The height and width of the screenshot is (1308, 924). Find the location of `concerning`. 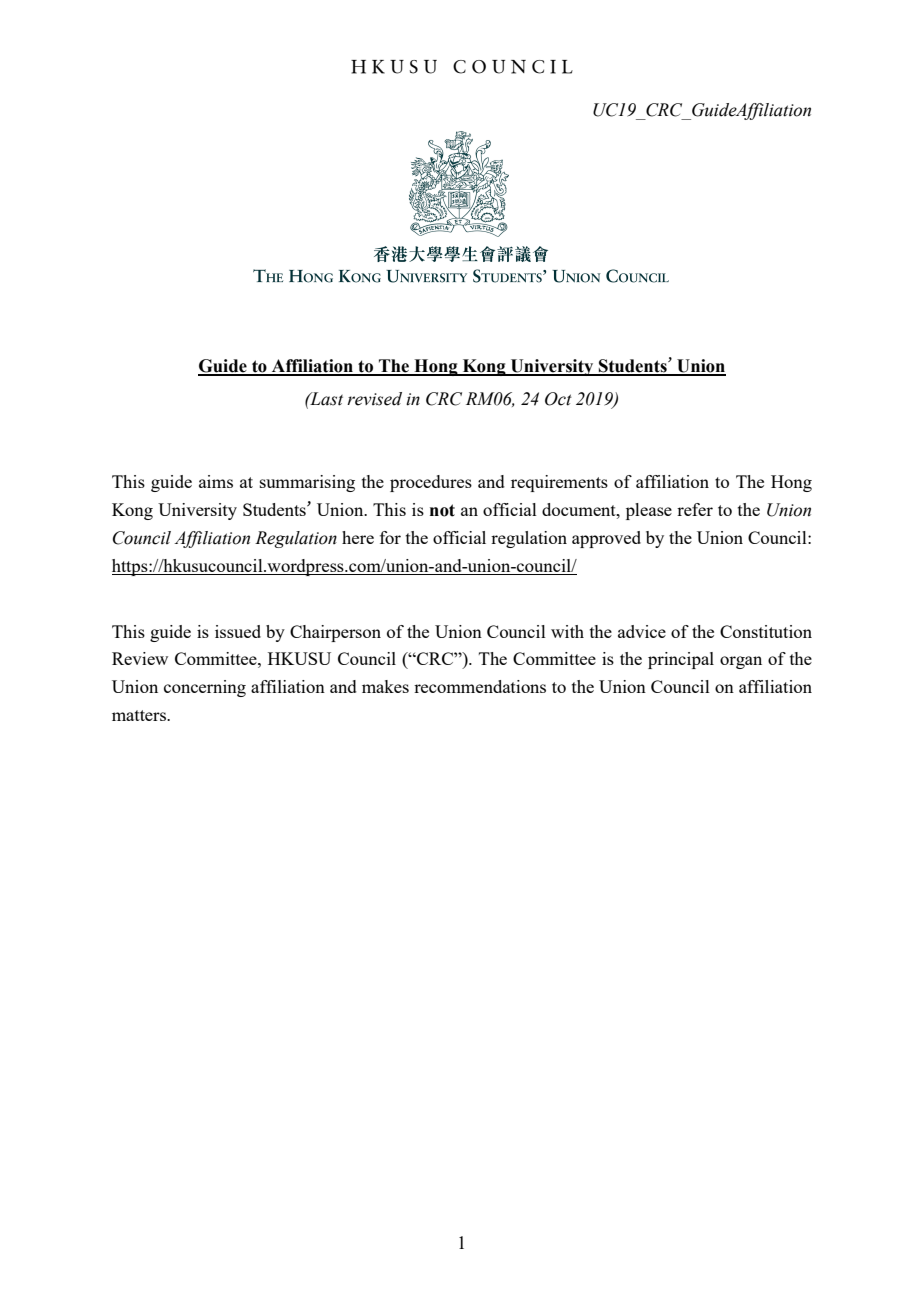

concerning is located at coordinates (205, 688).
